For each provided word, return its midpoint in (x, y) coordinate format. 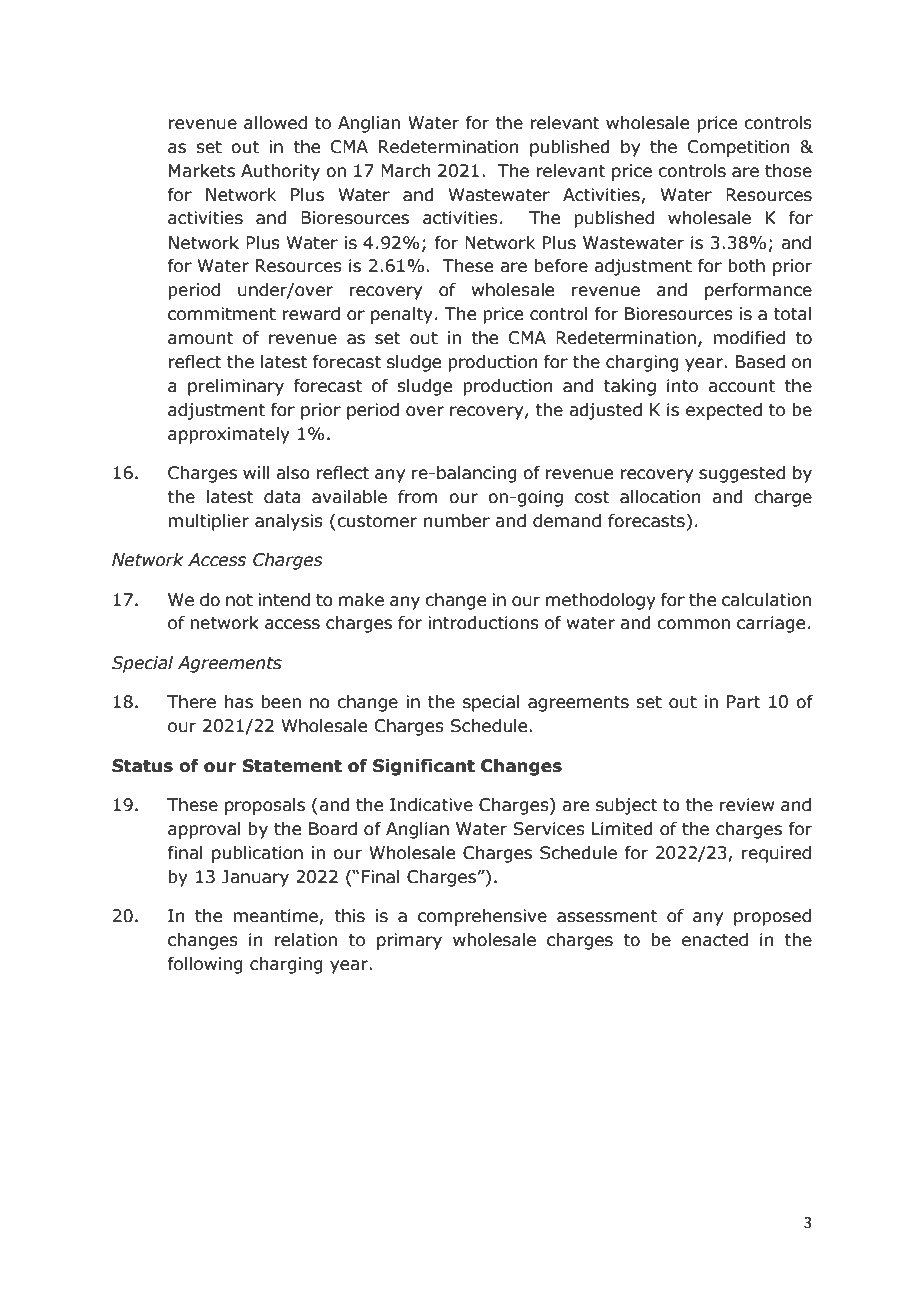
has (239, 702)
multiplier (208, 522)
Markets (202, 171)
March (405, 171)
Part (744, 702)
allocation (660, 497)
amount (201, 338)
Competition (738, 148)
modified (749, 338)
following (205, 965)
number (457, 521)
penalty (402, 315)
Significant (424, 767)
